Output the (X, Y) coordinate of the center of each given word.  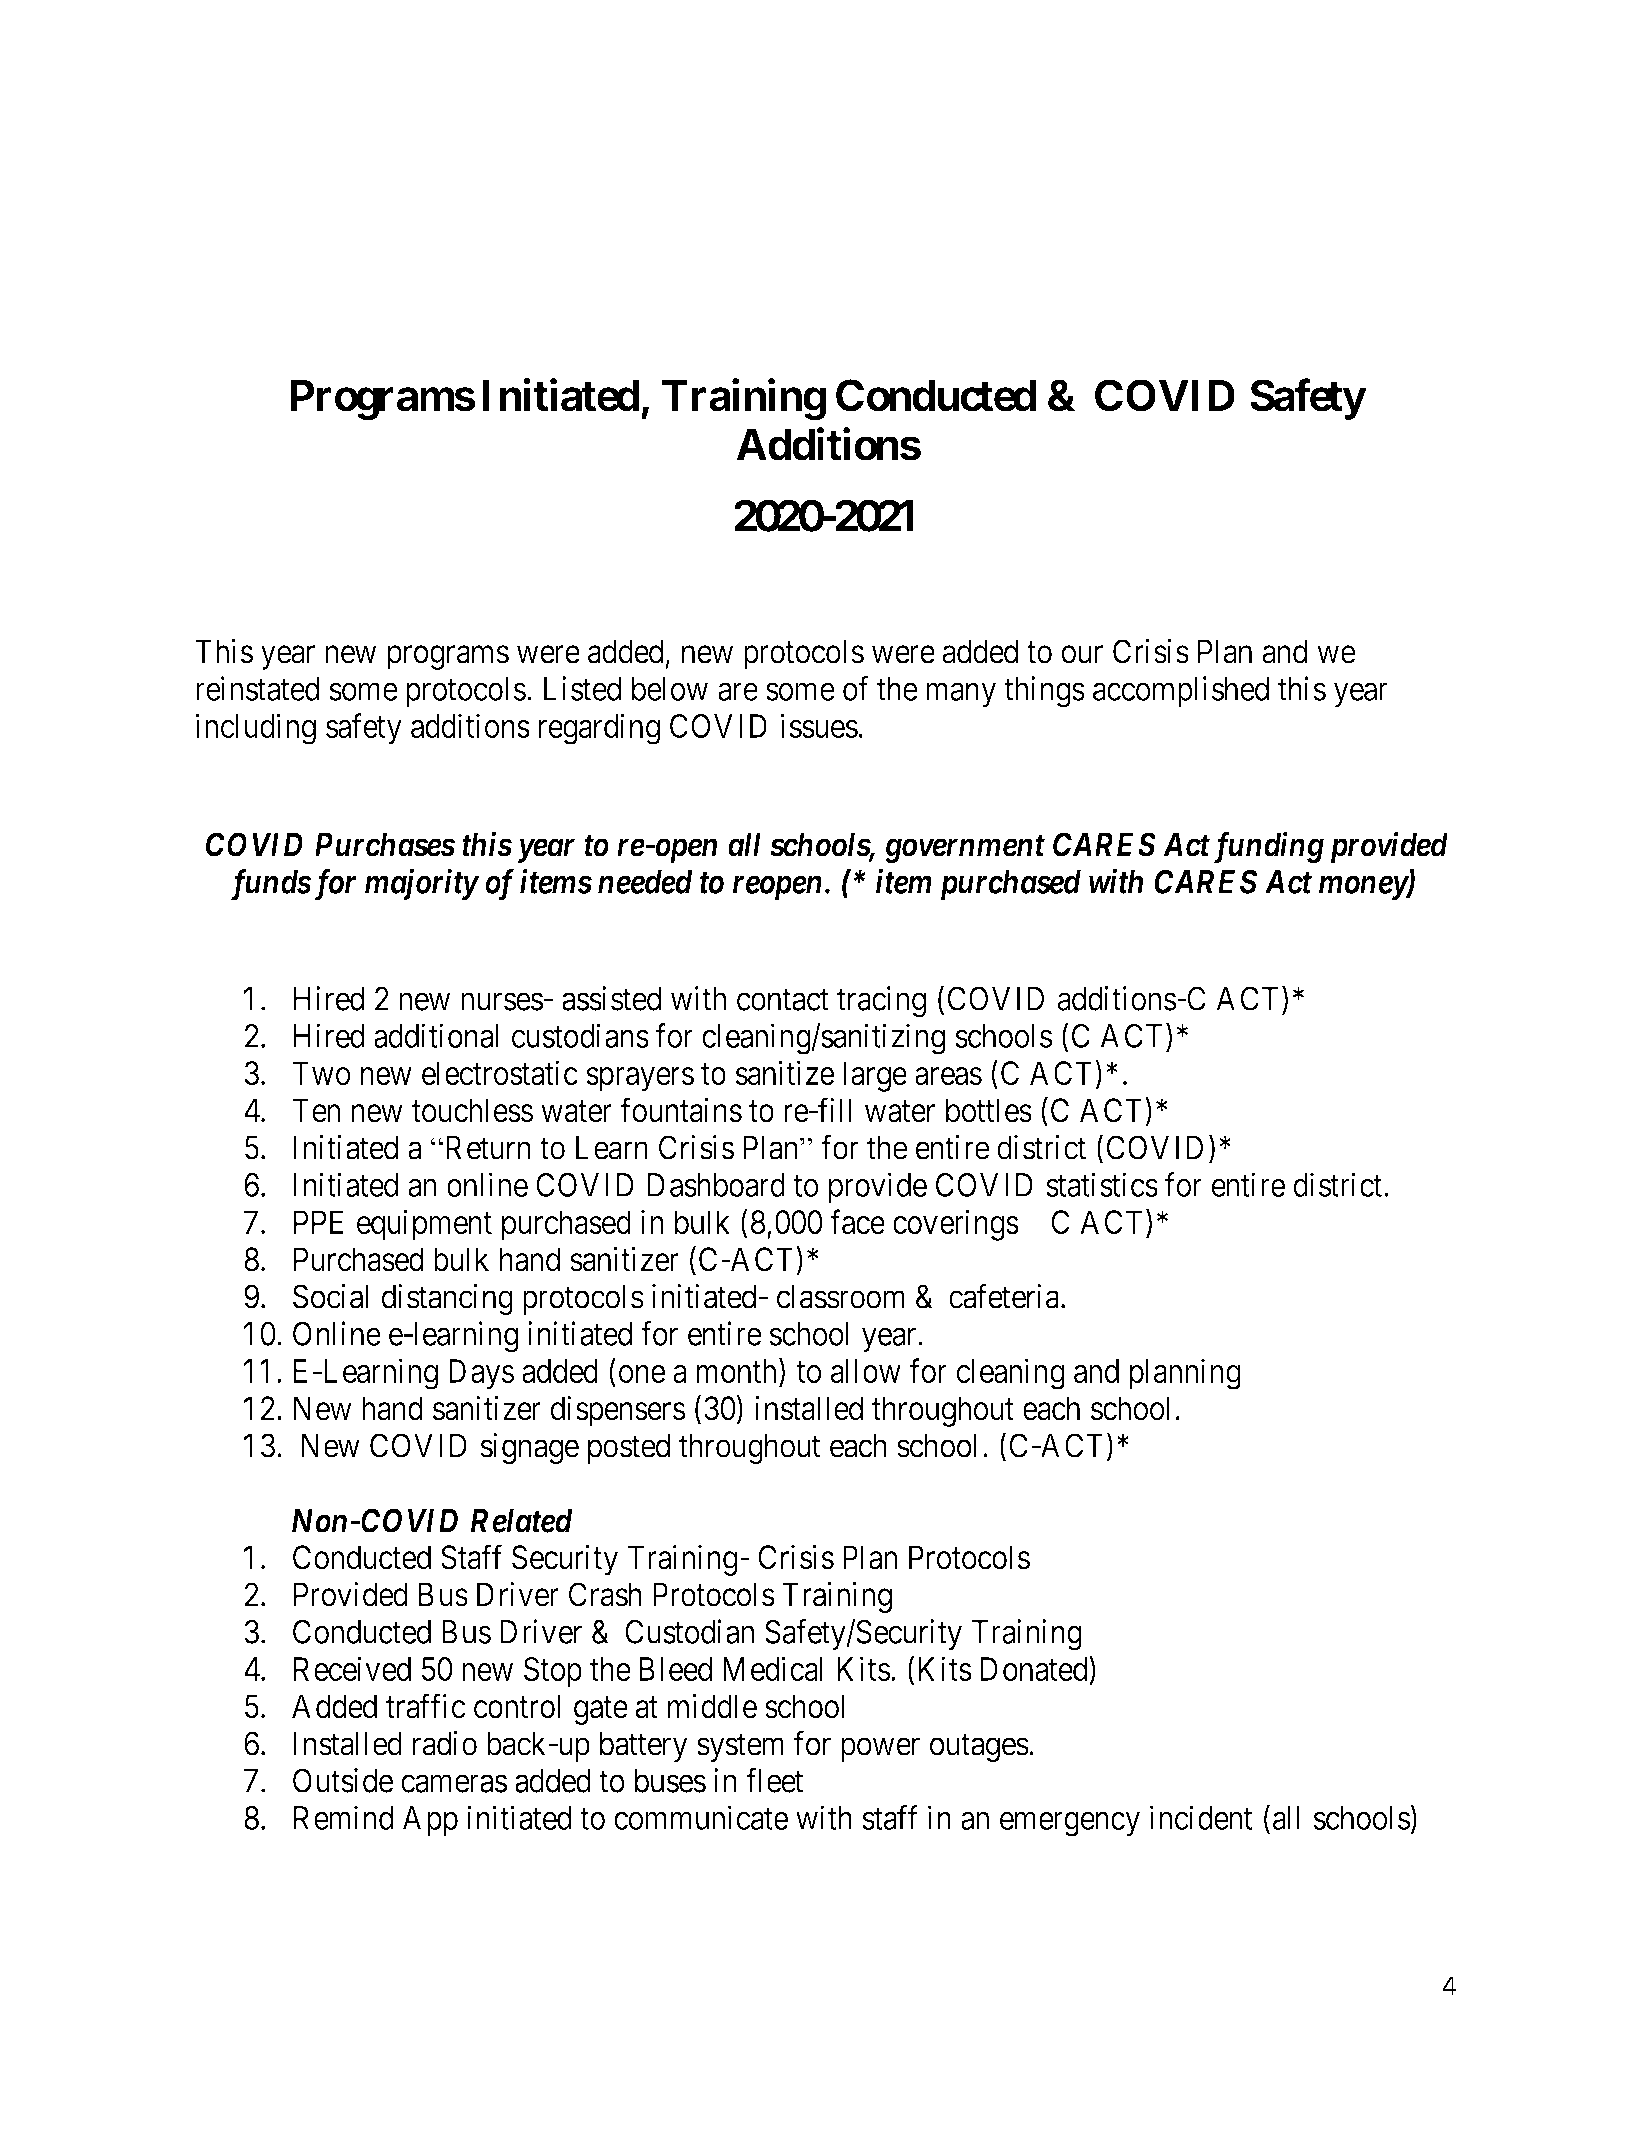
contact (783, 1000)
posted (629, 1448)
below (670, 689)
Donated (1035, 1668)
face (857, 1222)
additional (436, 1035)
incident (1201, 1817)
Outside (343, 1780)
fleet (774, 1780)
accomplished (1181, 691)
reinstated (257, 688)
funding (1266, 847)
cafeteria (1005, 1296)
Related (521, 1521)
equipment (424, 1225)
